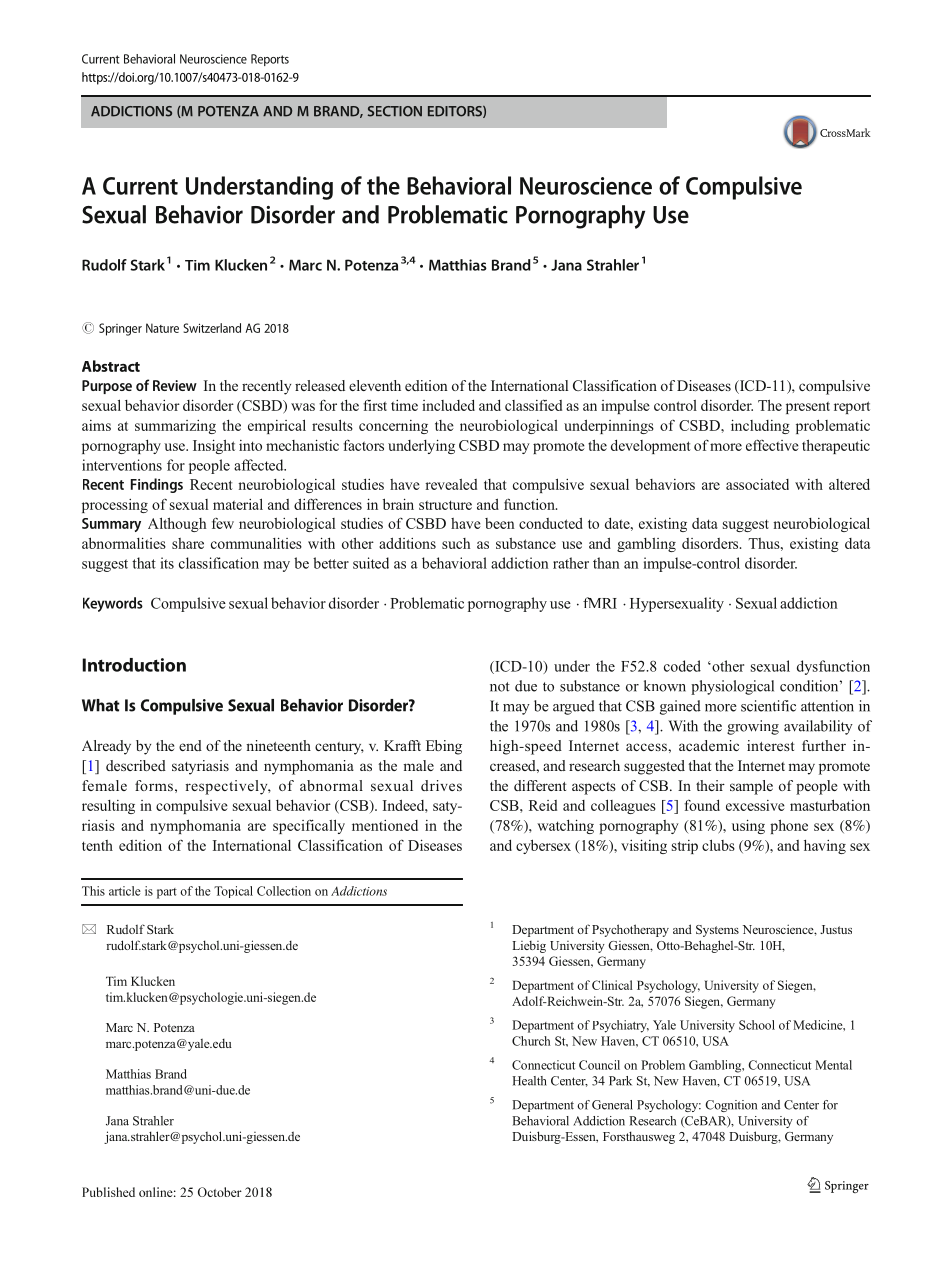 Image resolution: width=952 pixels, height=1265 pixels. I want to click on Topical, so click(233, 892).
